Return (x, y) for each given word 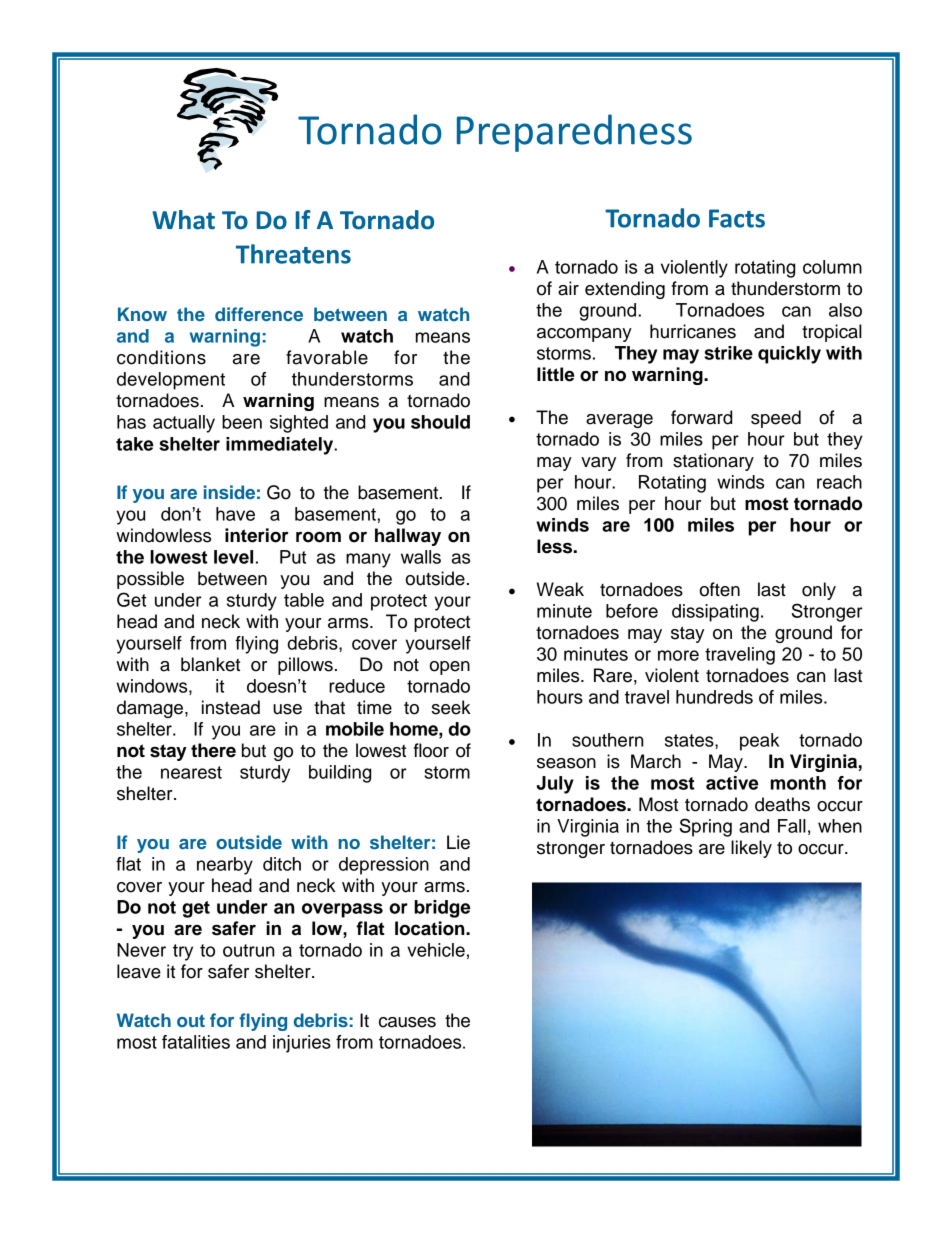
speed (776, 419)
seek (451, 707)
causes (407, 1022)
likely (751, 849)
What (183, 220)
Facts (737, 218)
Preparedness (574, 133)
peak (759, 742)
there (213, 750)
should (440, 422)
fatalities (196, 1042)
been (242, 422)
